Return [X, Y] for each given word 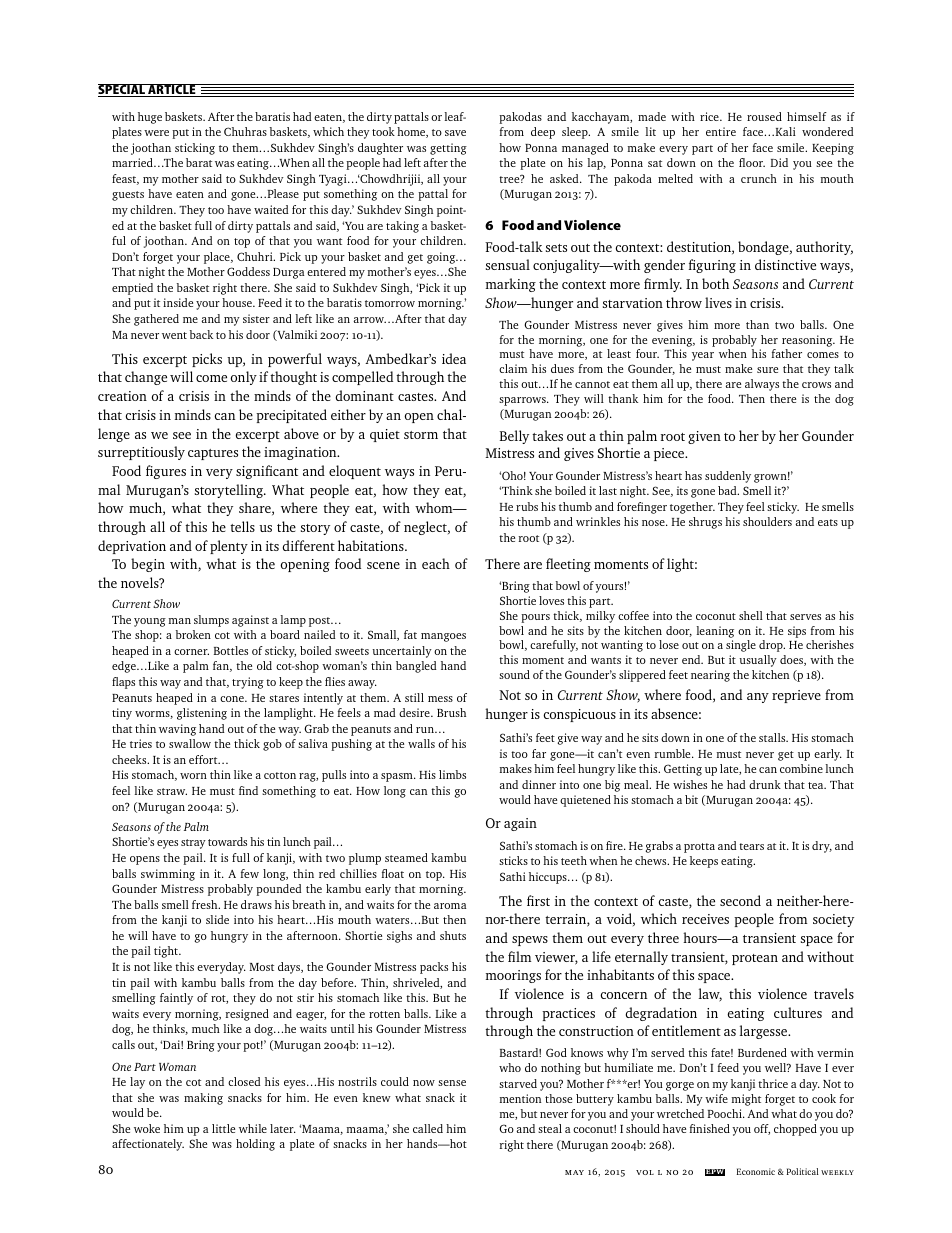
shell [751, 615]
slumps [211, 621]
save [455, 133]
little [223, 1128]
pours [535, 618]
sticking [195, 149]
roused [764, 116]
